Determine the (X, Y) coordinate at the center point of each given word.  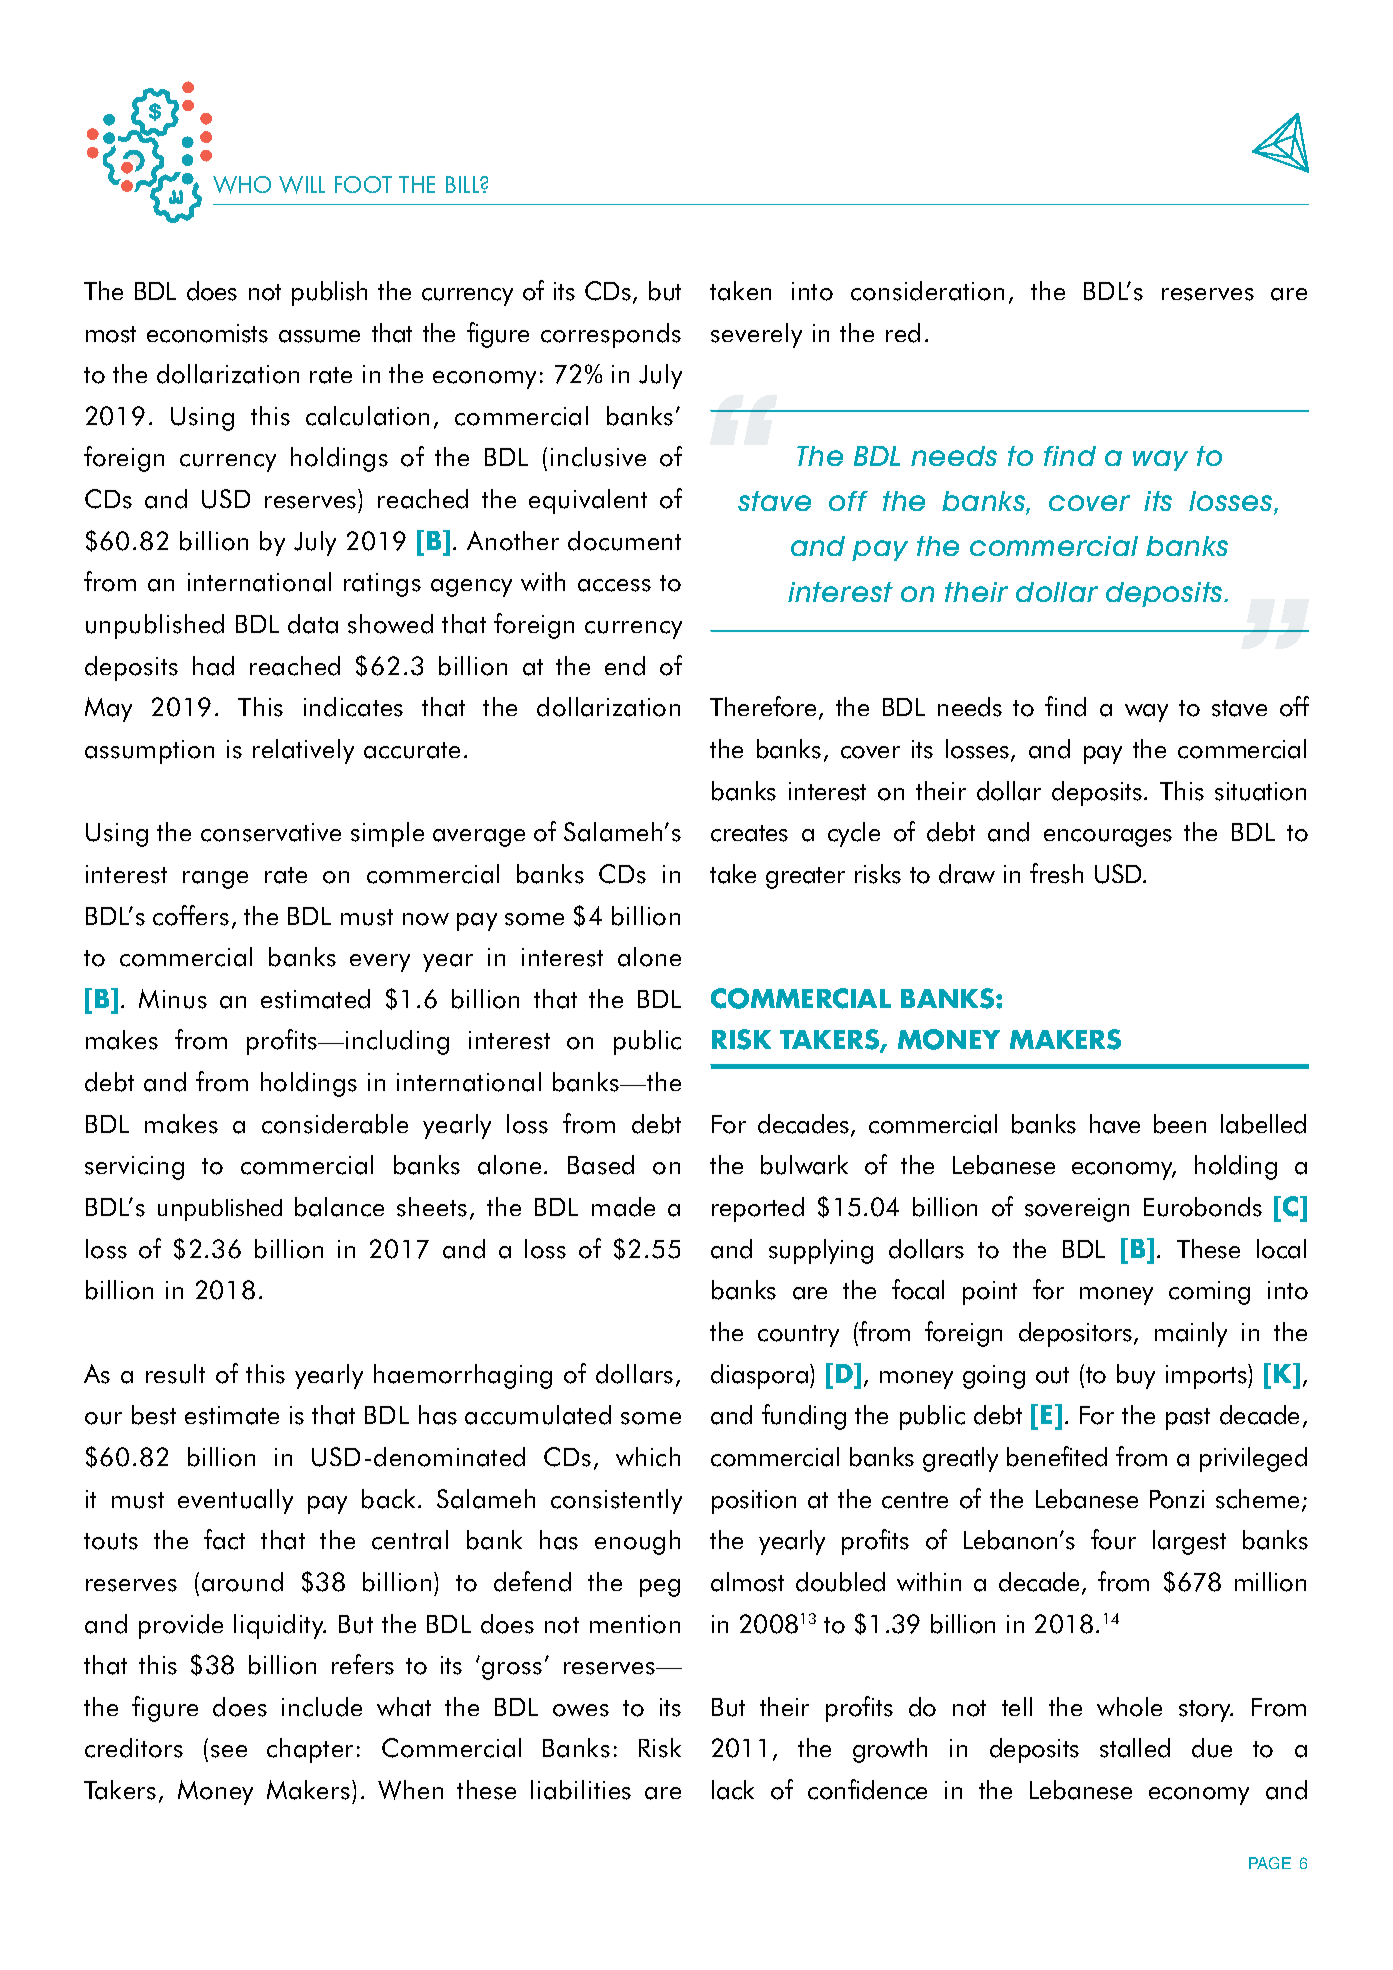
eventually (235, 1501)
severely (756, 335)
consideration (927, 291)
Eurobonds (1203, 1207)
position (754, 1502)
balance (339, 1207)
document (624, 541)
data (313, 624)
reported (758, 1209)
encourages (1108, 838)
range (215, 880)
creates (749, 833)
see (229, 1751)
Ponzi (1177, 1499)
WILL (302, 185)
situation (1260, 791)
